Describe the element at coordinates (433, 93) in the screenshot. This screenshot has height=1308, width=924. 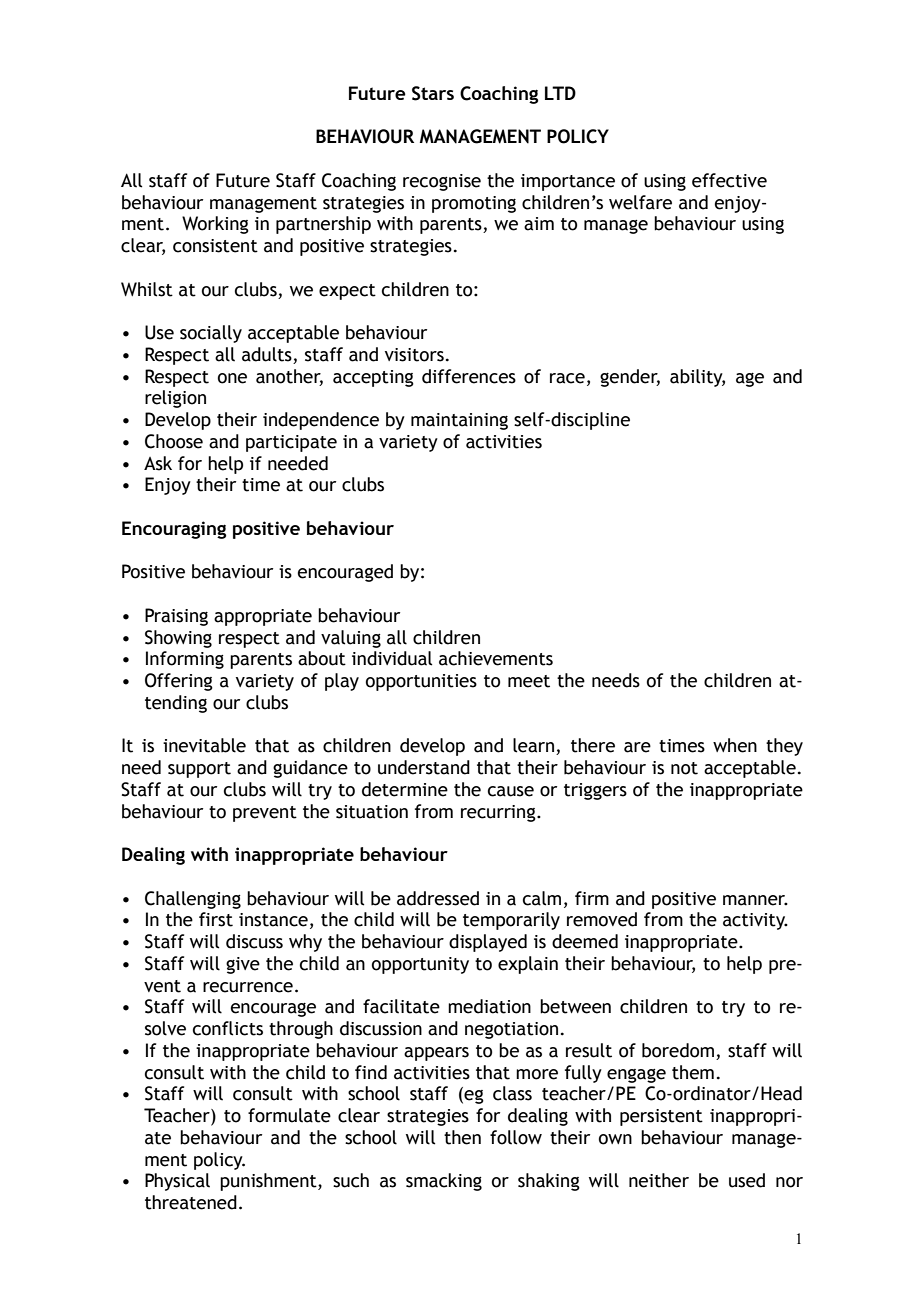
I see `Stars` at that location.
